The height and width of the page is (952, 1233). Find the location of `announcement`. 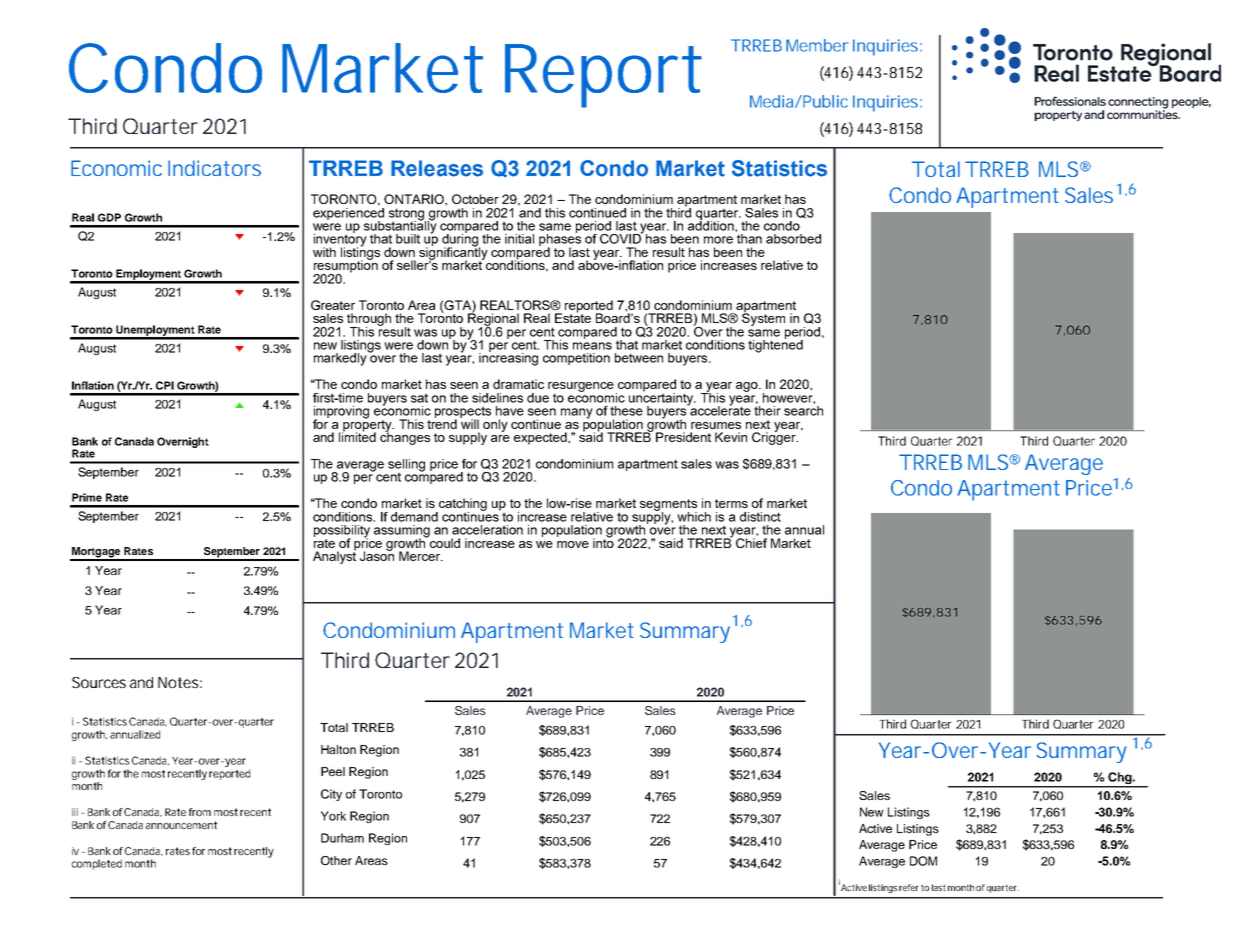

announcement is located at coordinates (181, 825).
